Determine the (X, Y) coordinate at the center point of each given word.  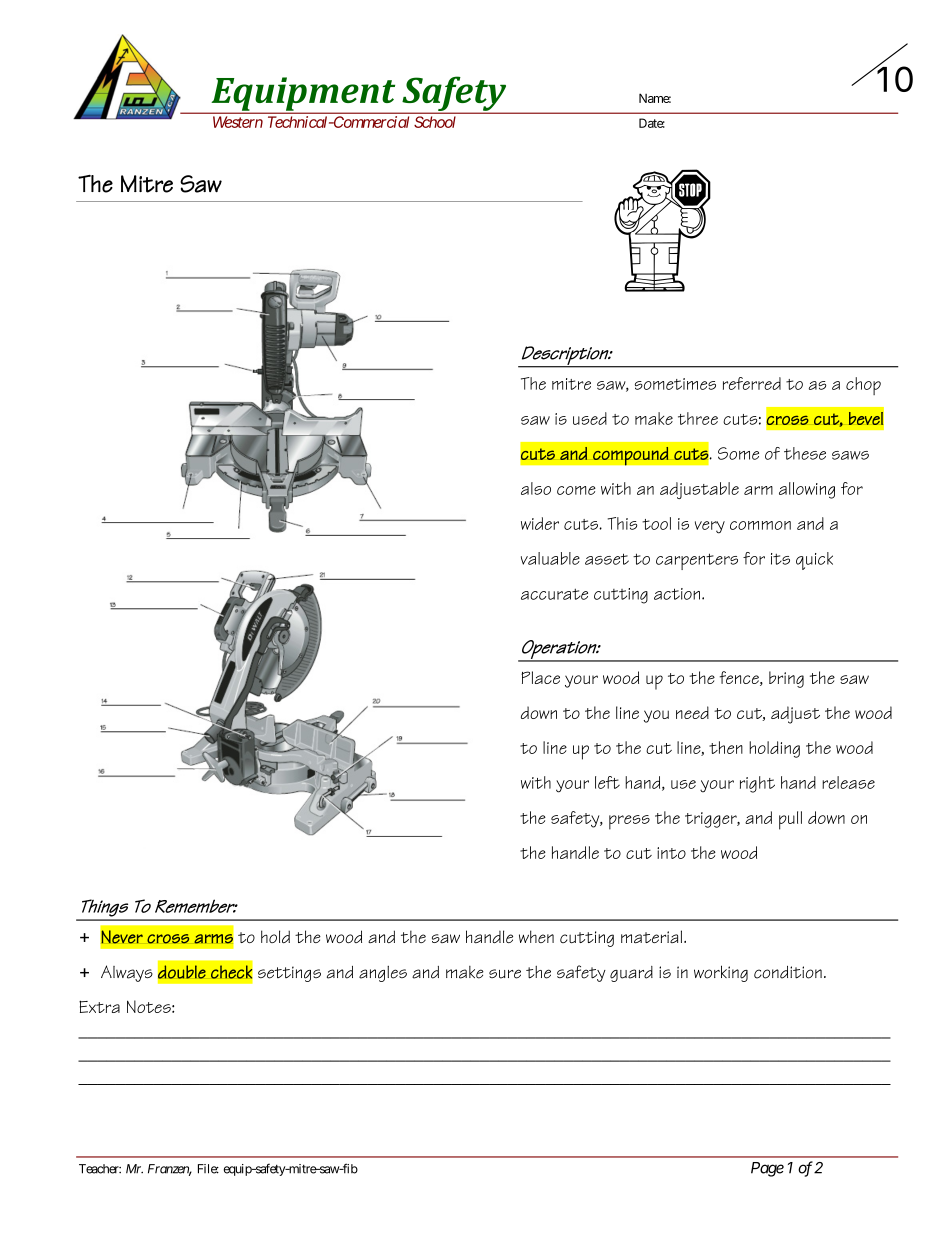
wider (540, 523)
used (590, 418)
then (726, 747)
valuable (550, 558)
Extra (99, 1006)
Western (238, 122)
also (536, 488)
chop (863, 386)
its (780, 559)
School (435, 122)
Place (540, 677)
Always (127, 973)
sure (505, 974)
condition (788, 972)
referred (752, 383)
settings (289, 974)
